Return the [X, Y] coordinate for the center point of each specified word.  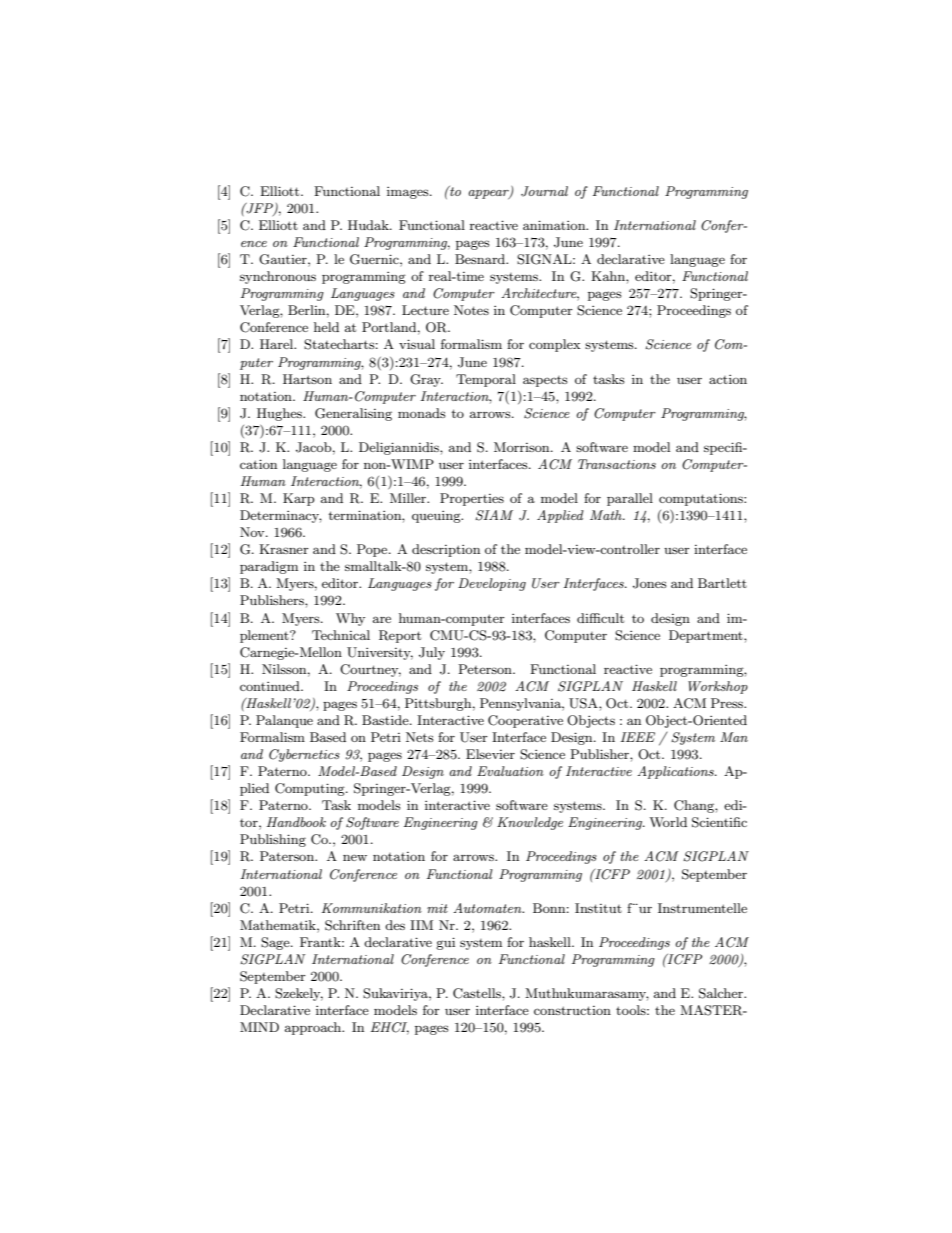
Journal [544, 191]
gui [445, 943]
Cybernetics [304, 755]
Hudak [369, 225]
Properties [472, 499]
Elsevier [490, 754]
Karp [299, 499]
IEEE [637, 737]
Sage [276, 943]
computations [702, 499]
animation [555, 225]
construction [572, 1010]
